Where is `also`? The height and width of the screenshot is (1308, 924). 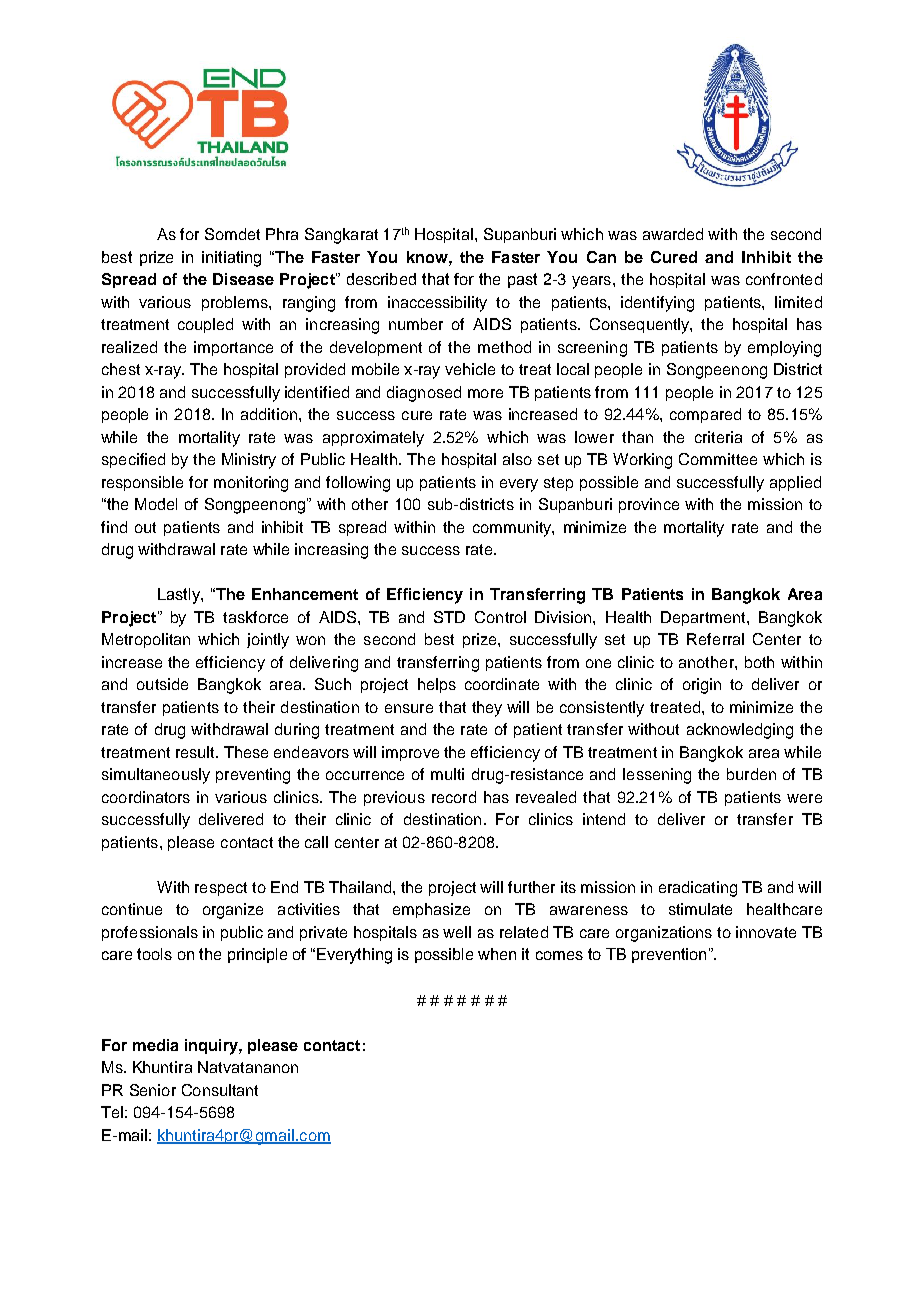
also is located at coordinates (517, 459).
